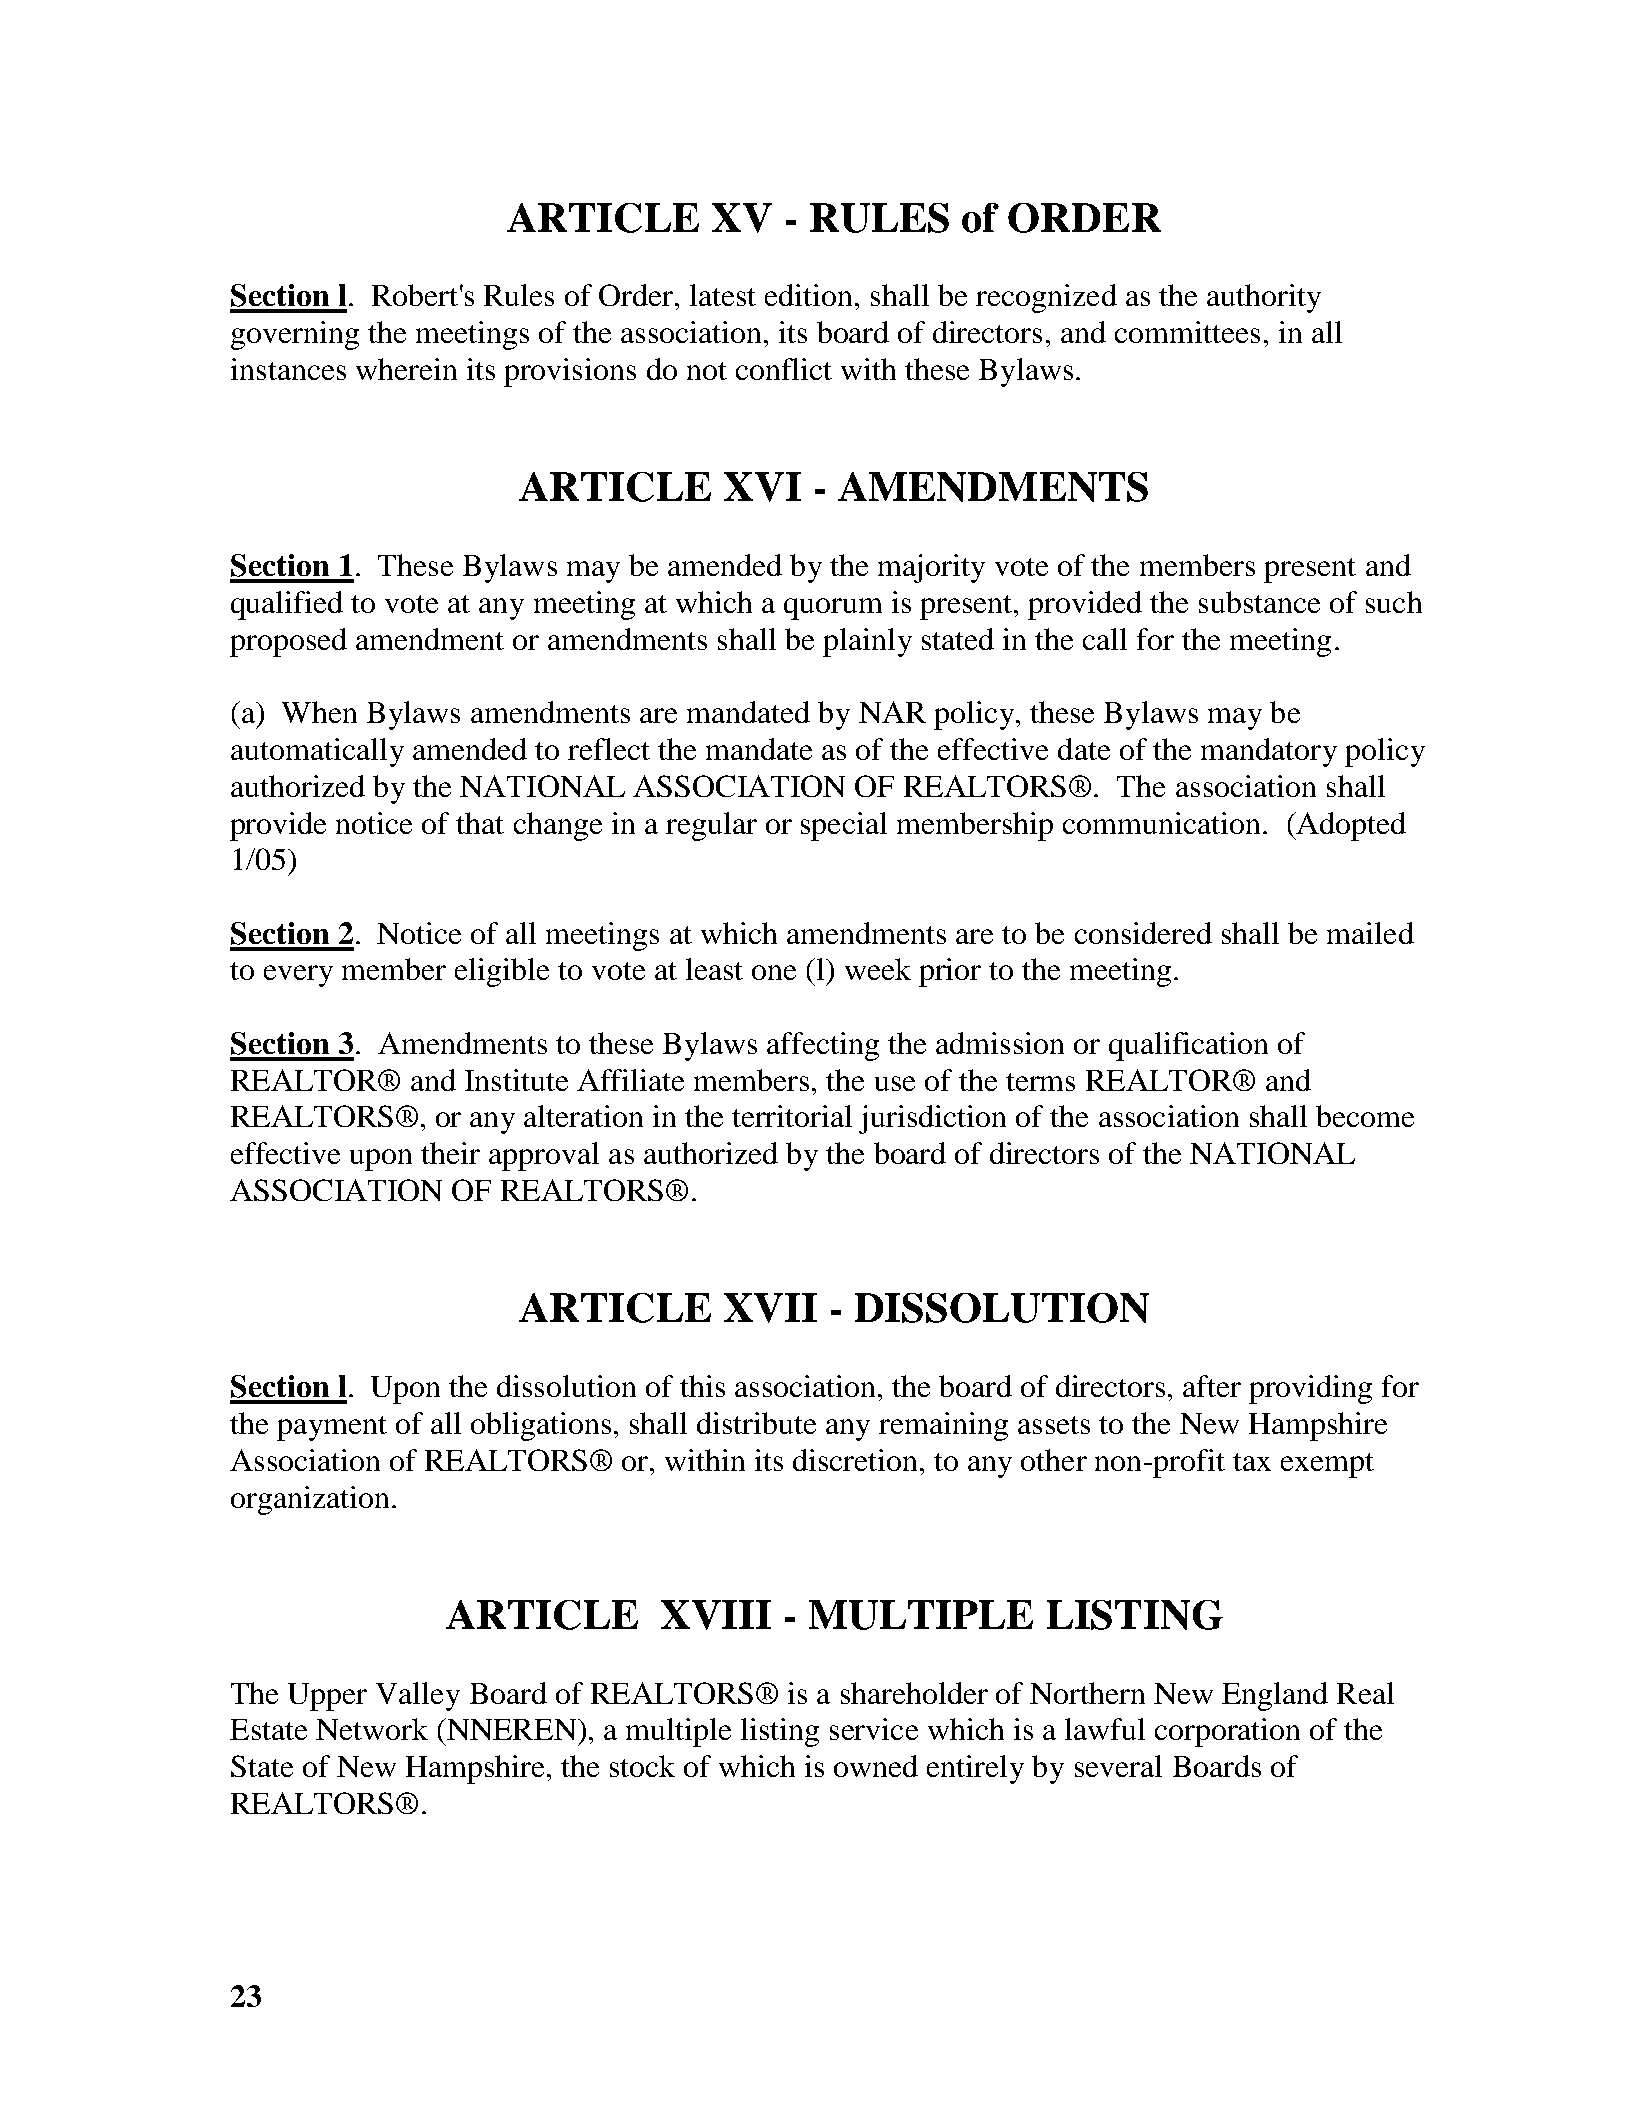 The image size is (1631, 2110). Describe the element at coordinates (1212, 1386) in the page. I see `after` at that location.
